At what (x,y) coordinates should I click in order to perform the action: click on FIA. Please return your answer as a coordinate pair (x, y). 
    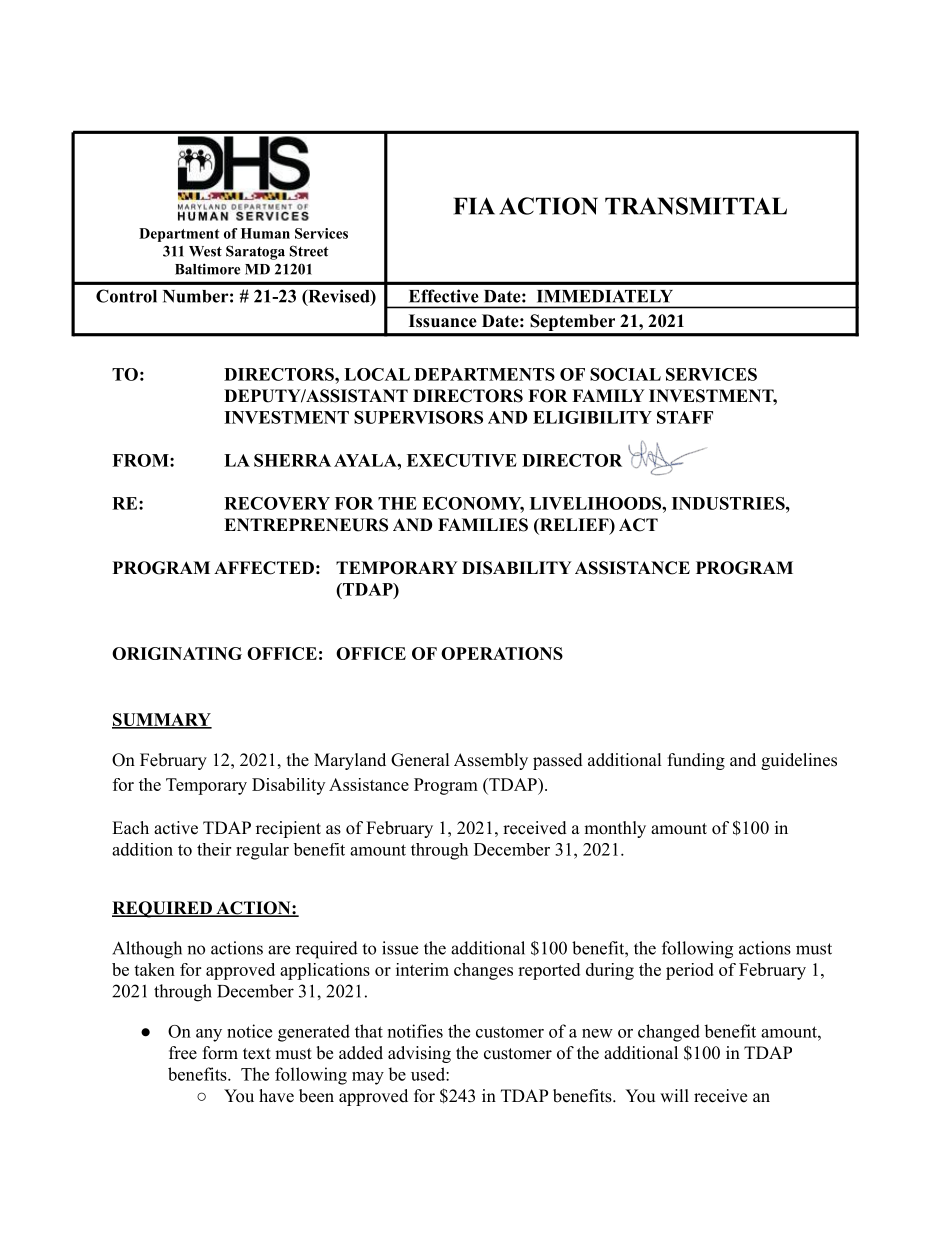
    Looking at the image, I should click on (474, 206).
